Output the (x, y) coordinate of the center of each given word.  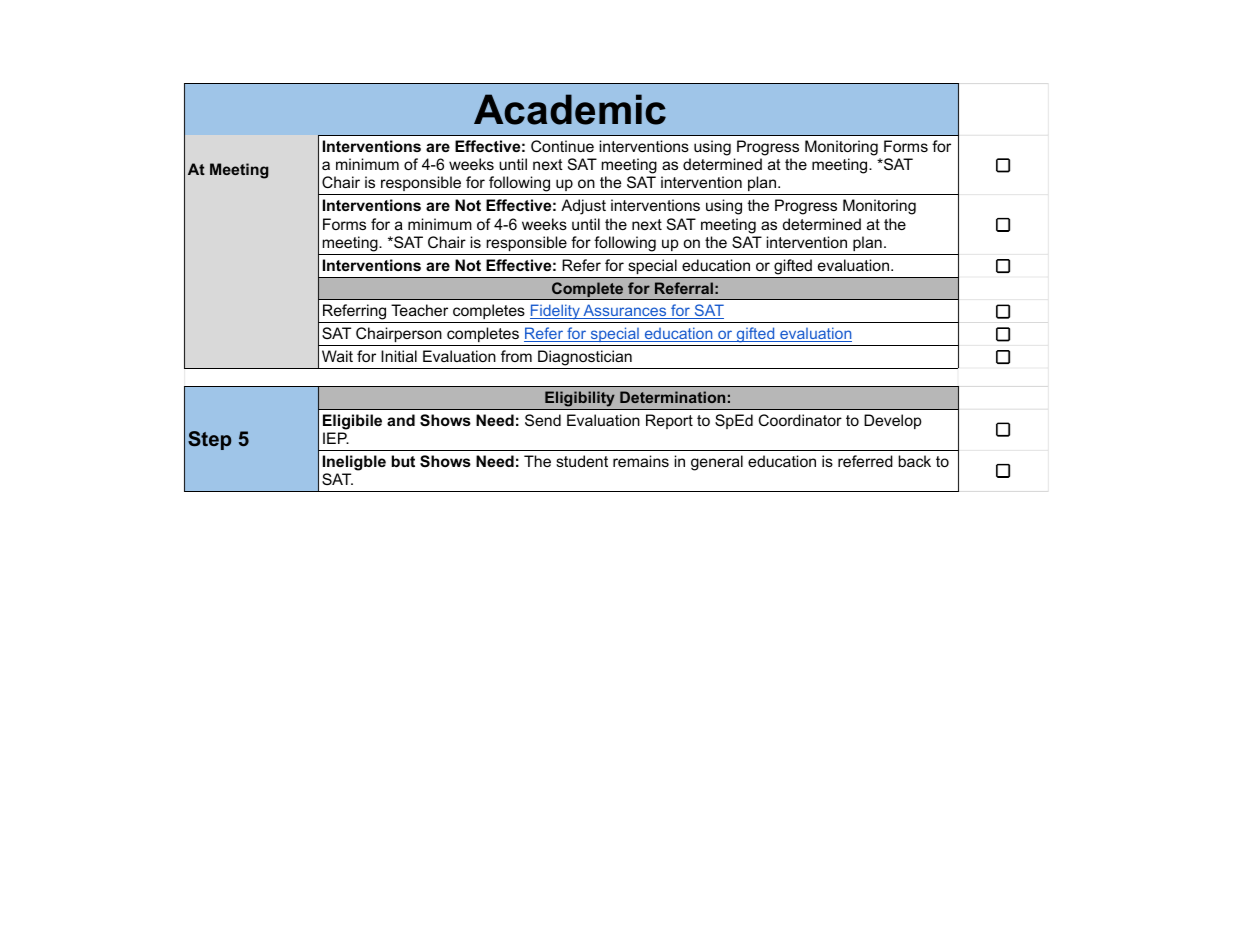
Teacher (419, 310)
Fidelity (555, 313)
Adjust (583, 207)
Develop (893, 421)
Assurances (625, 311)
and (401, 420)
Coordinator (800, 420)
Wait (337, 356)
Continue (562, 146)
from (516, 356)
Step (209, 440)
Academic (570, 109)
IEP (336, 438)
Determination (672, 397)
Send (543, 420)
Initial (399, 356)
